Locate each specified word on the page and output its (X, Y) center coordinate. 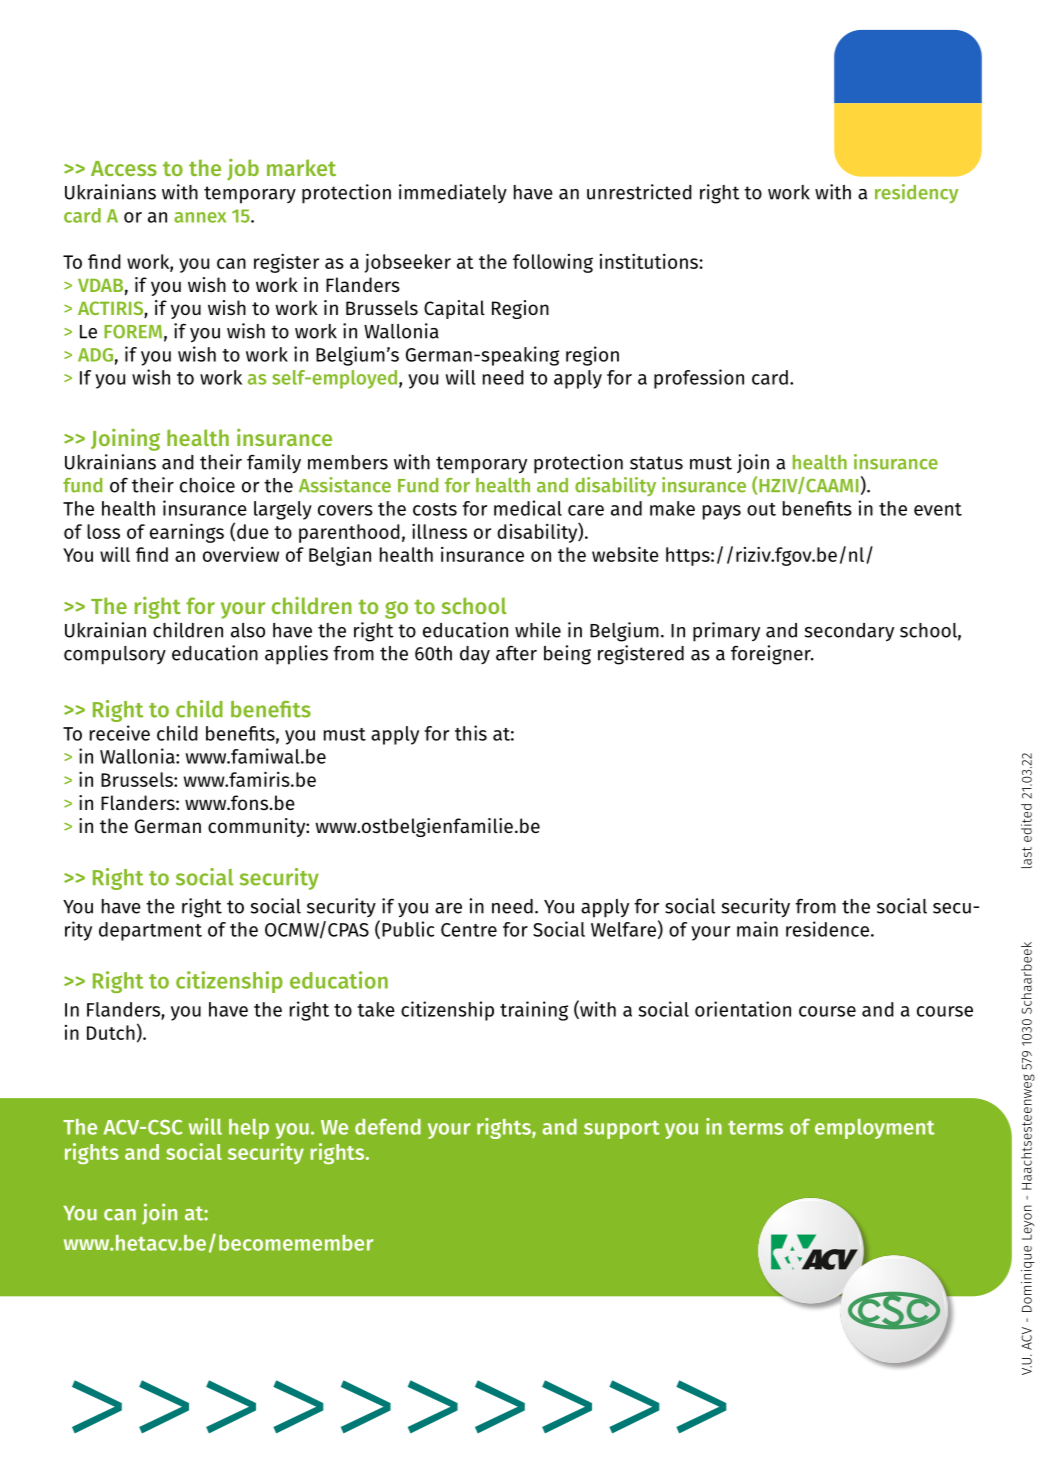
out (761, 509)
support (622, 1130)
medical (528, 508)
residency (916, 193)
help (249, 1129)
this (471, 733)
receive (120, 733)
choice (207, 485)
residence (827, 929)
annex (200, 217)
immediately (453, 193)
